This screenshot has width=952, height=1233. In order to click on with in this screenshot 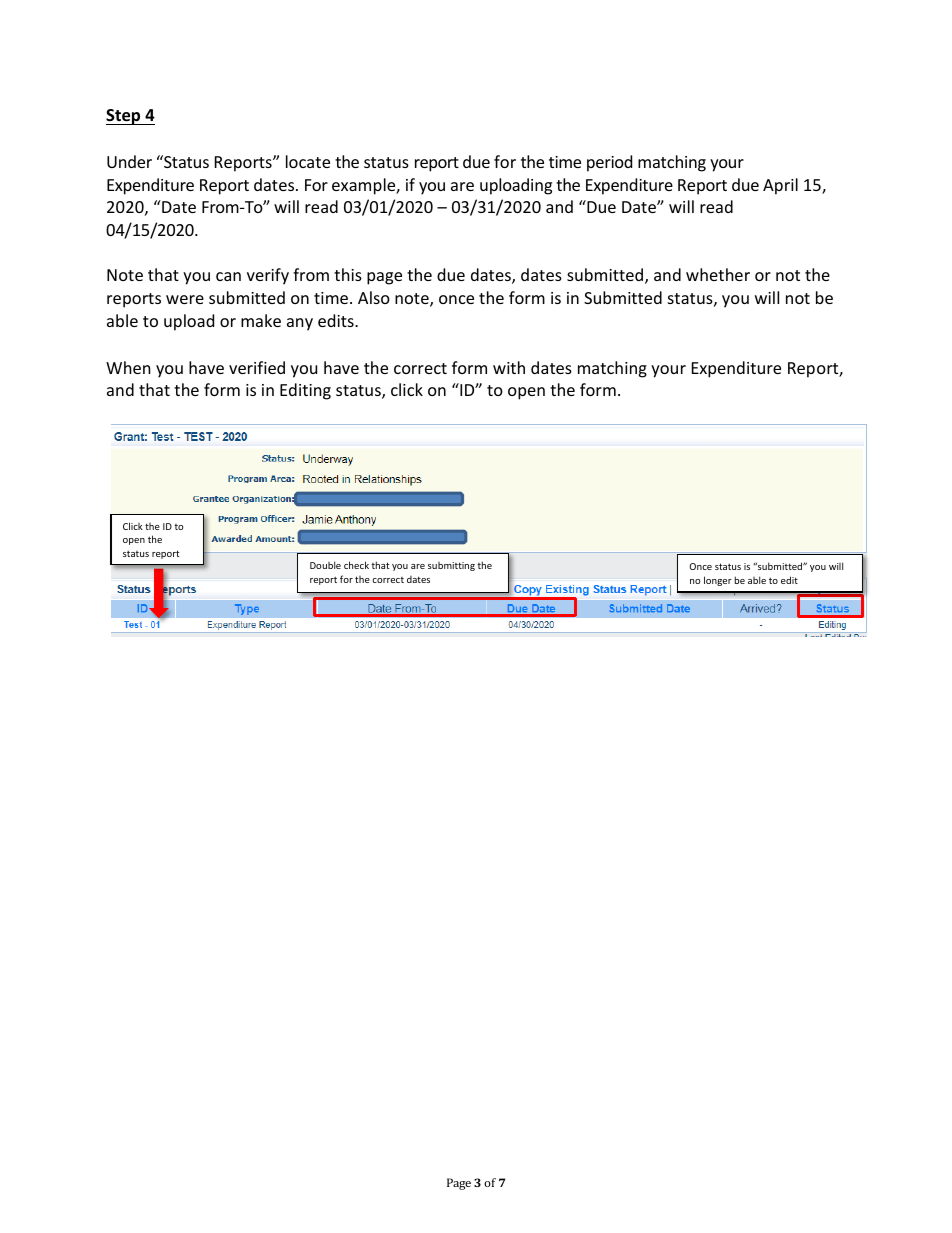, I will do `click(509, 367)`.
